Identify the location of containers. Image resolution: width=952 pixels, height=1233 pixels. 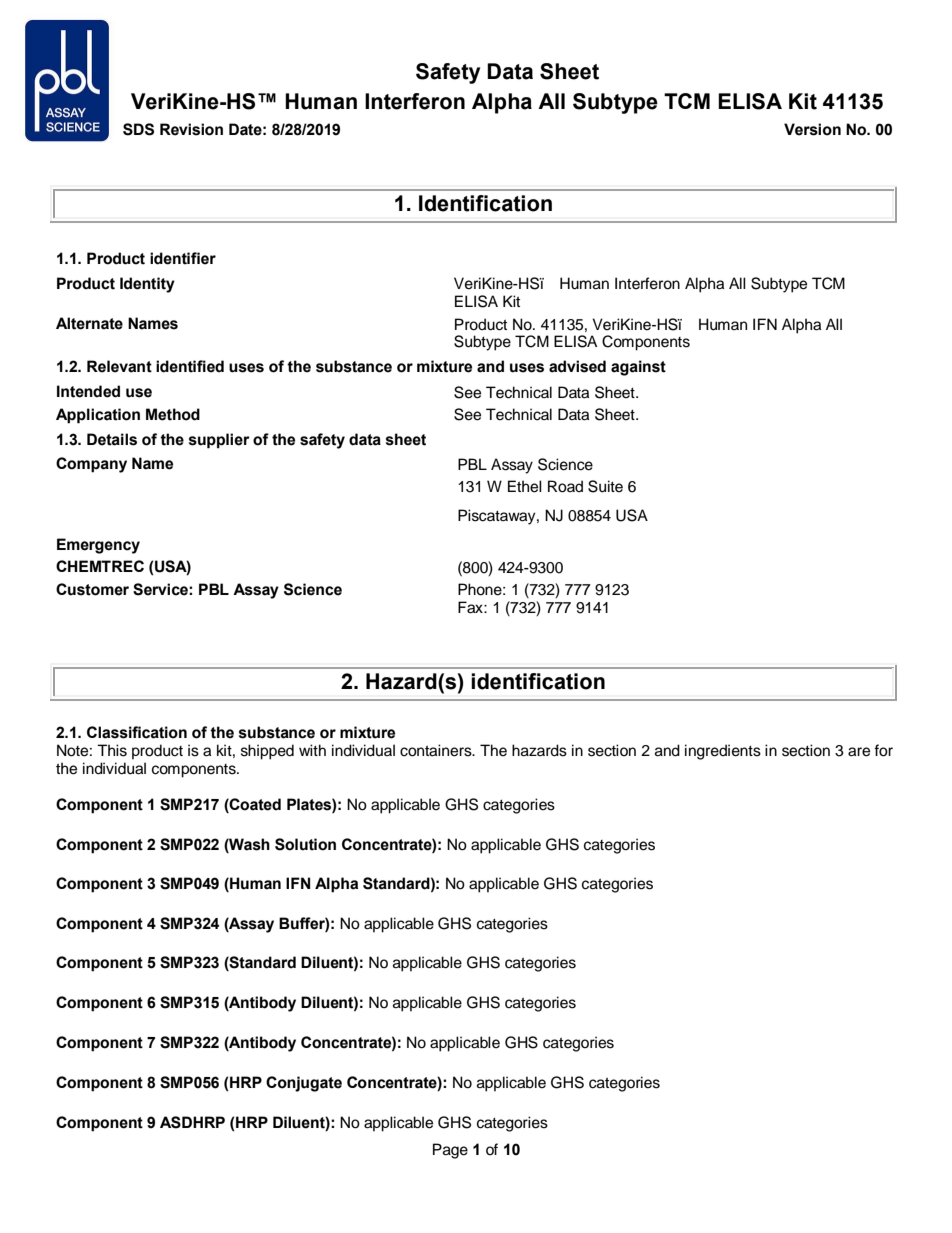
(437, 750).
